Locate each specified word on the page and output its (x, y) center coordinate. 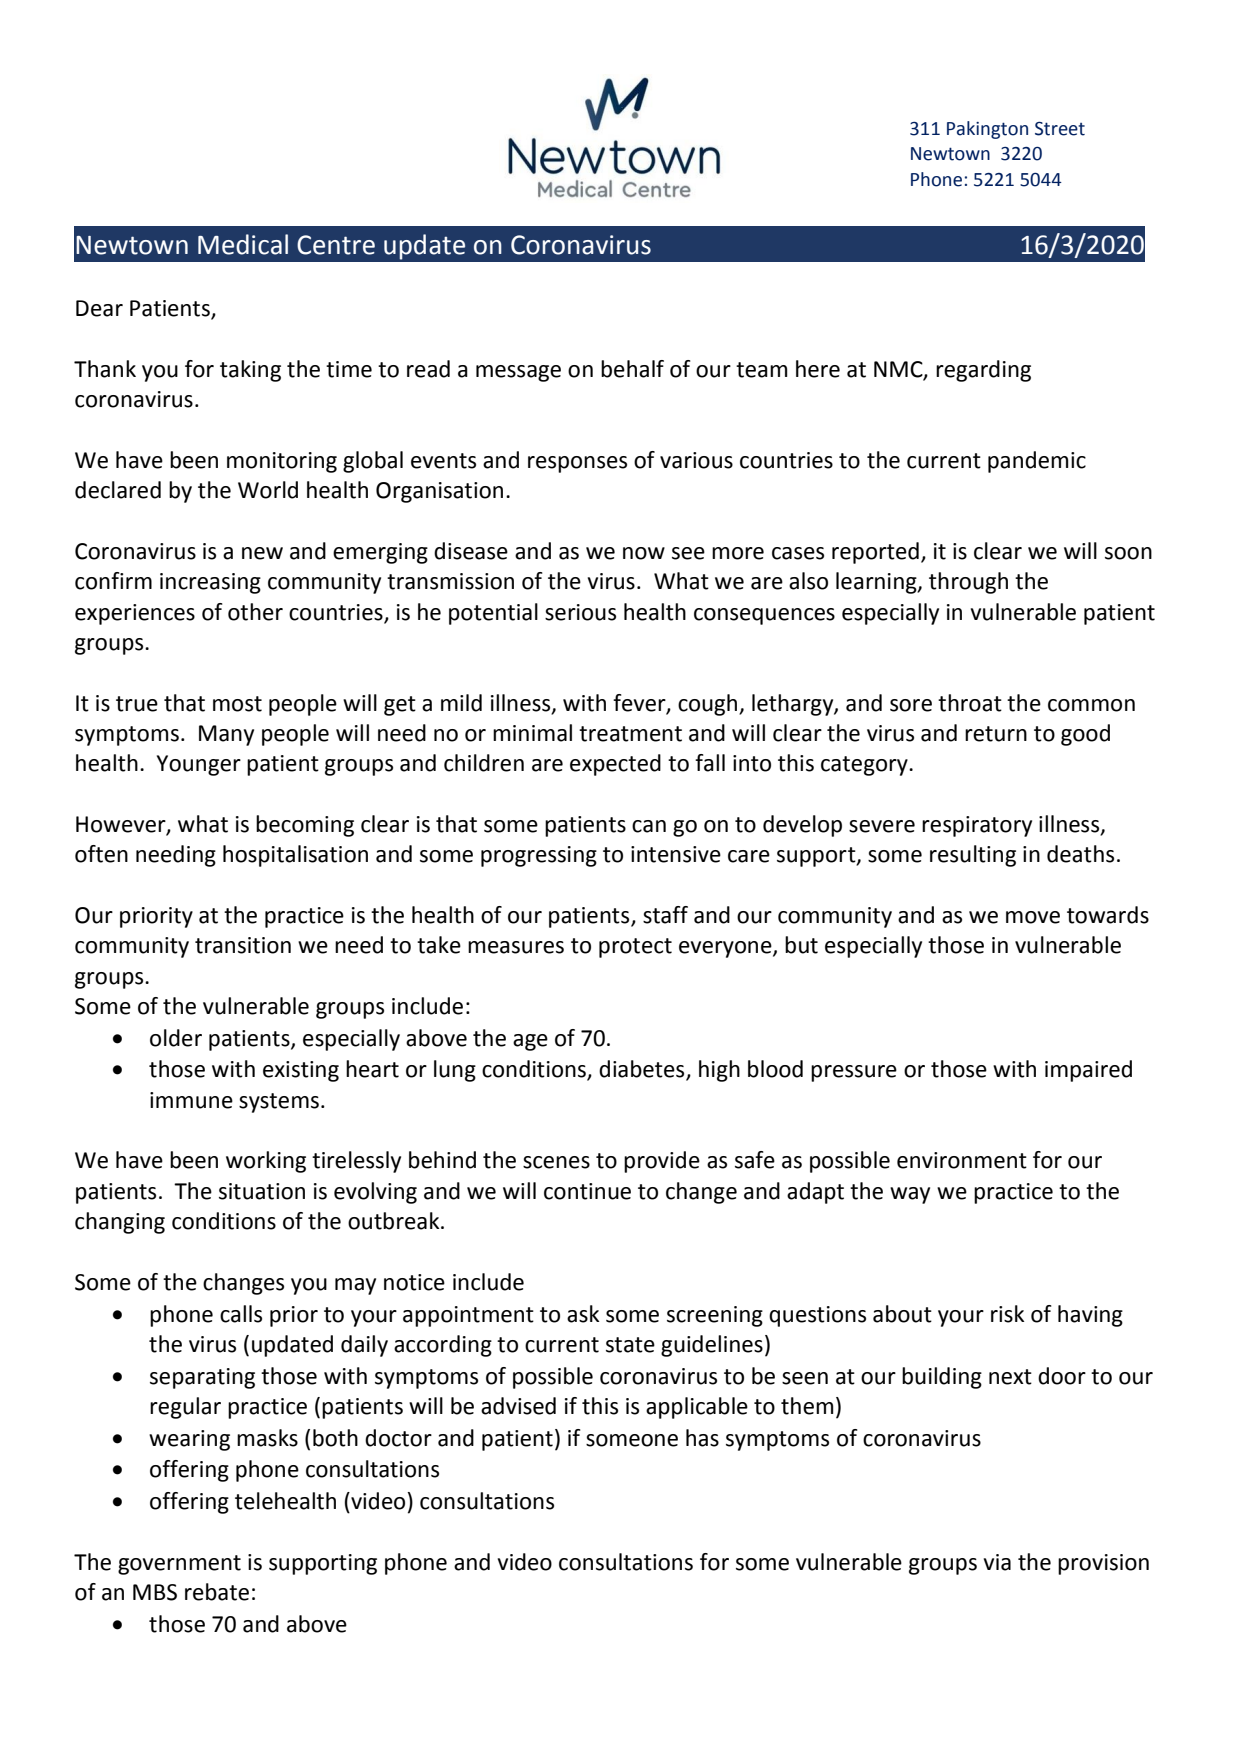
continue (587, 1191)
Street (1060, 129)
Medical (243, 244)
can (649, 826)
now (644, 553)
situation (262, 1191)
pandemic (1037, 462)
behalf (632, 369)
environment (962, 1160)
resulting (973, 856)
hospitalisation (295, 856)
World (268, 490)
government (179, 1565)
